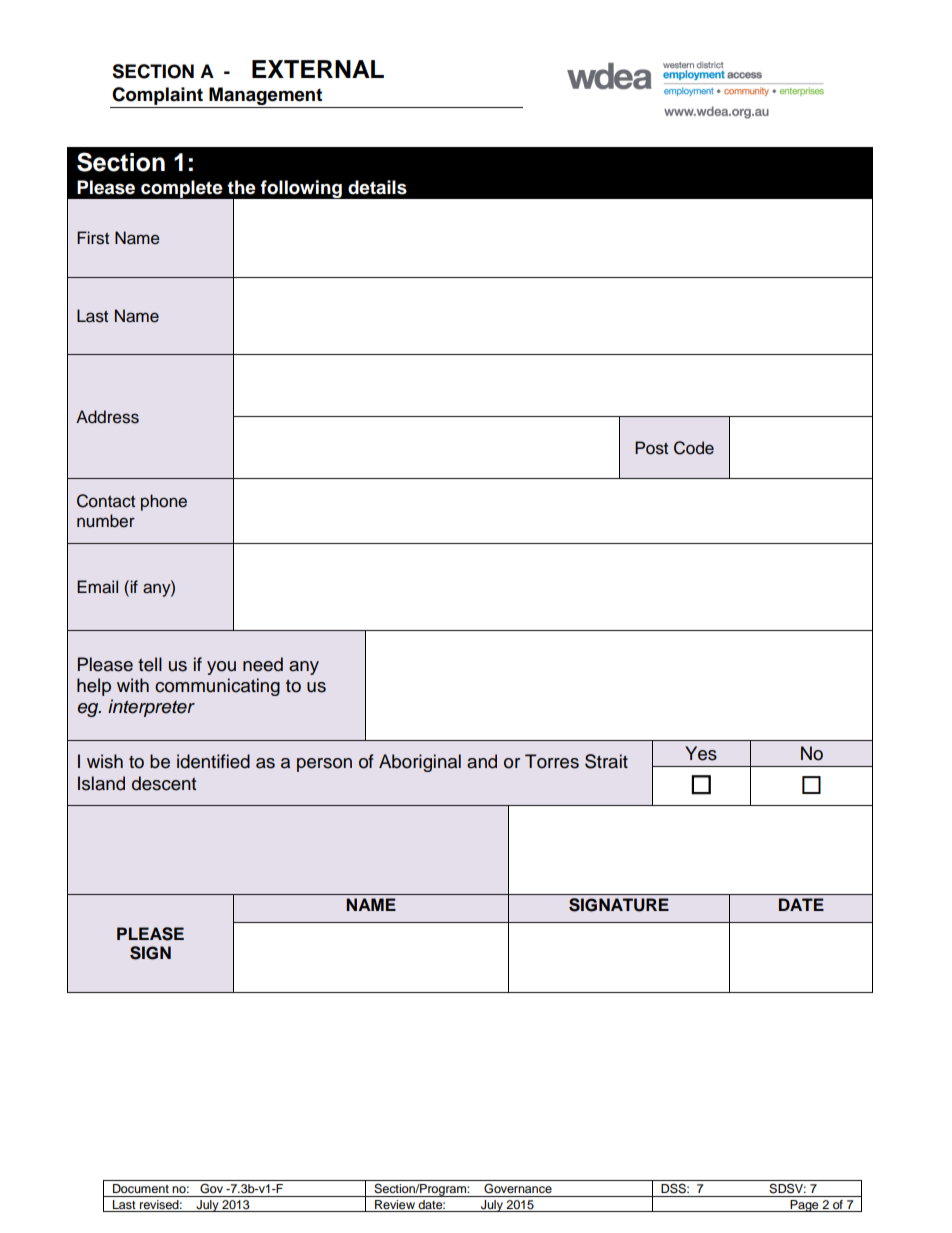 The height and width of the screenshot is (1233, 952). Describe the element at coordinates (377, 187) in the screenshot. I see `details` at that location.
